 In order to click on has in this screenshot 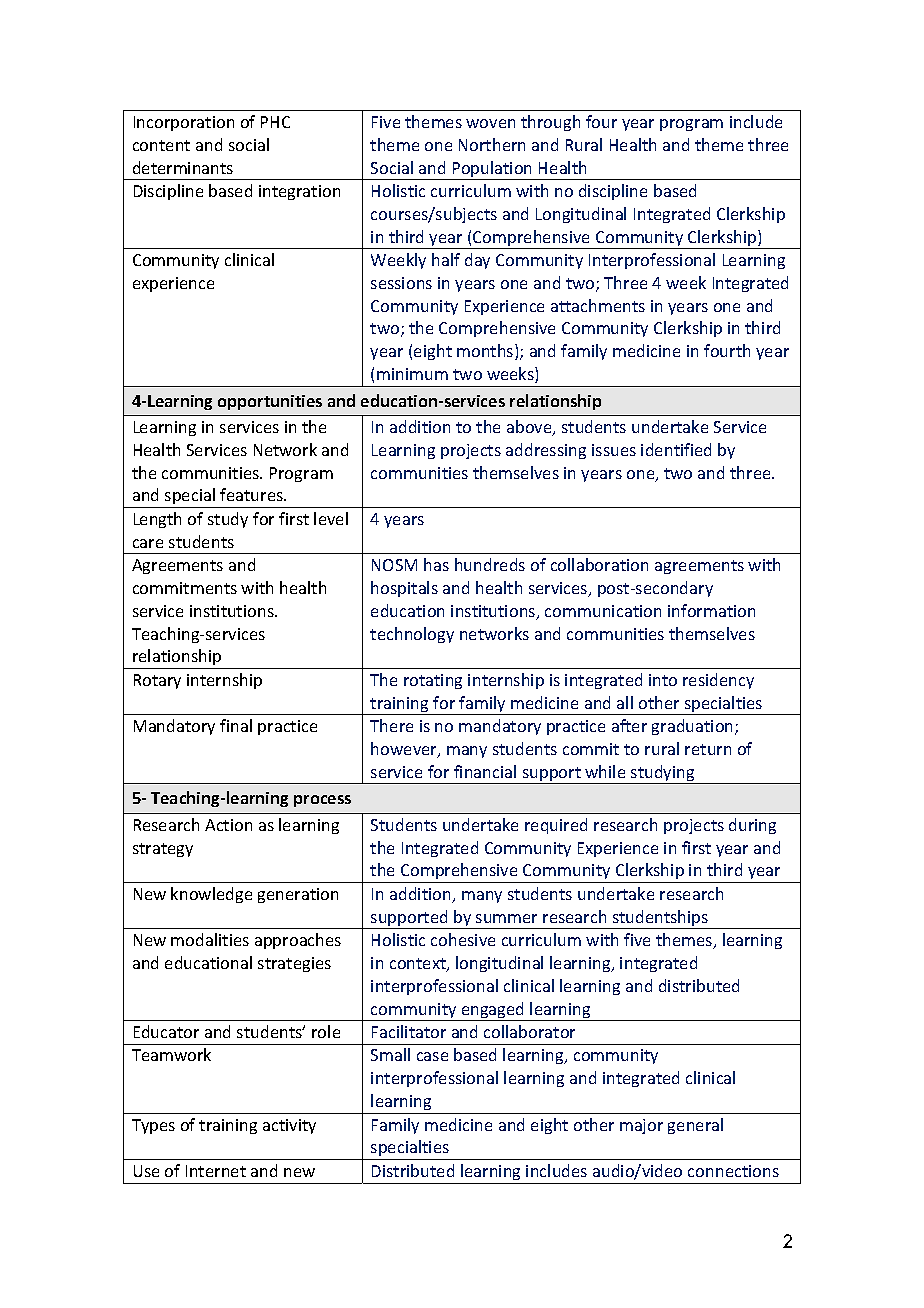, I will do `click(436, 564)`.
